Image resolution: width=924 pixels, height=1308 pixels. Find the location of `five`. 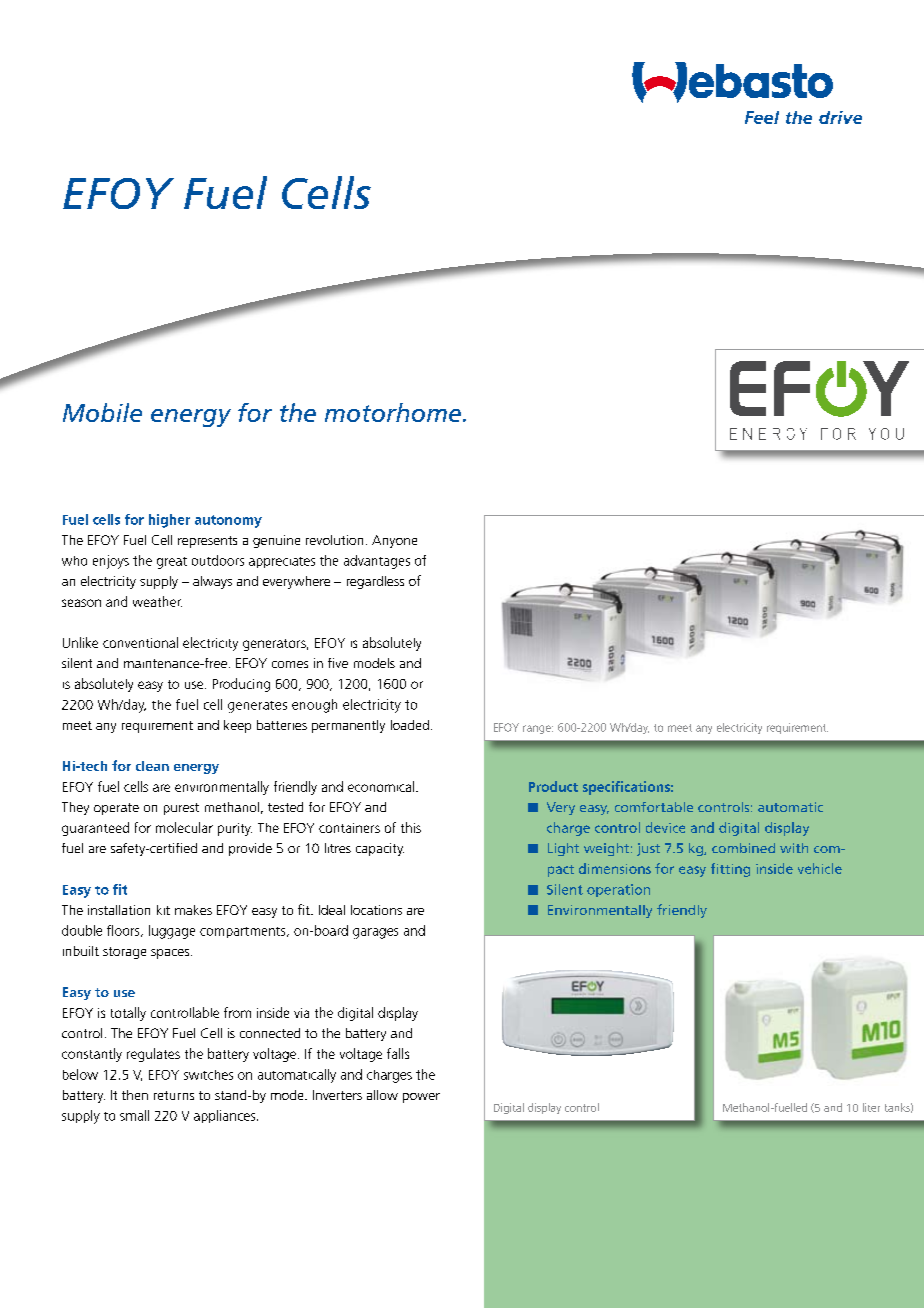

five is located at coordinates (338, 663).
